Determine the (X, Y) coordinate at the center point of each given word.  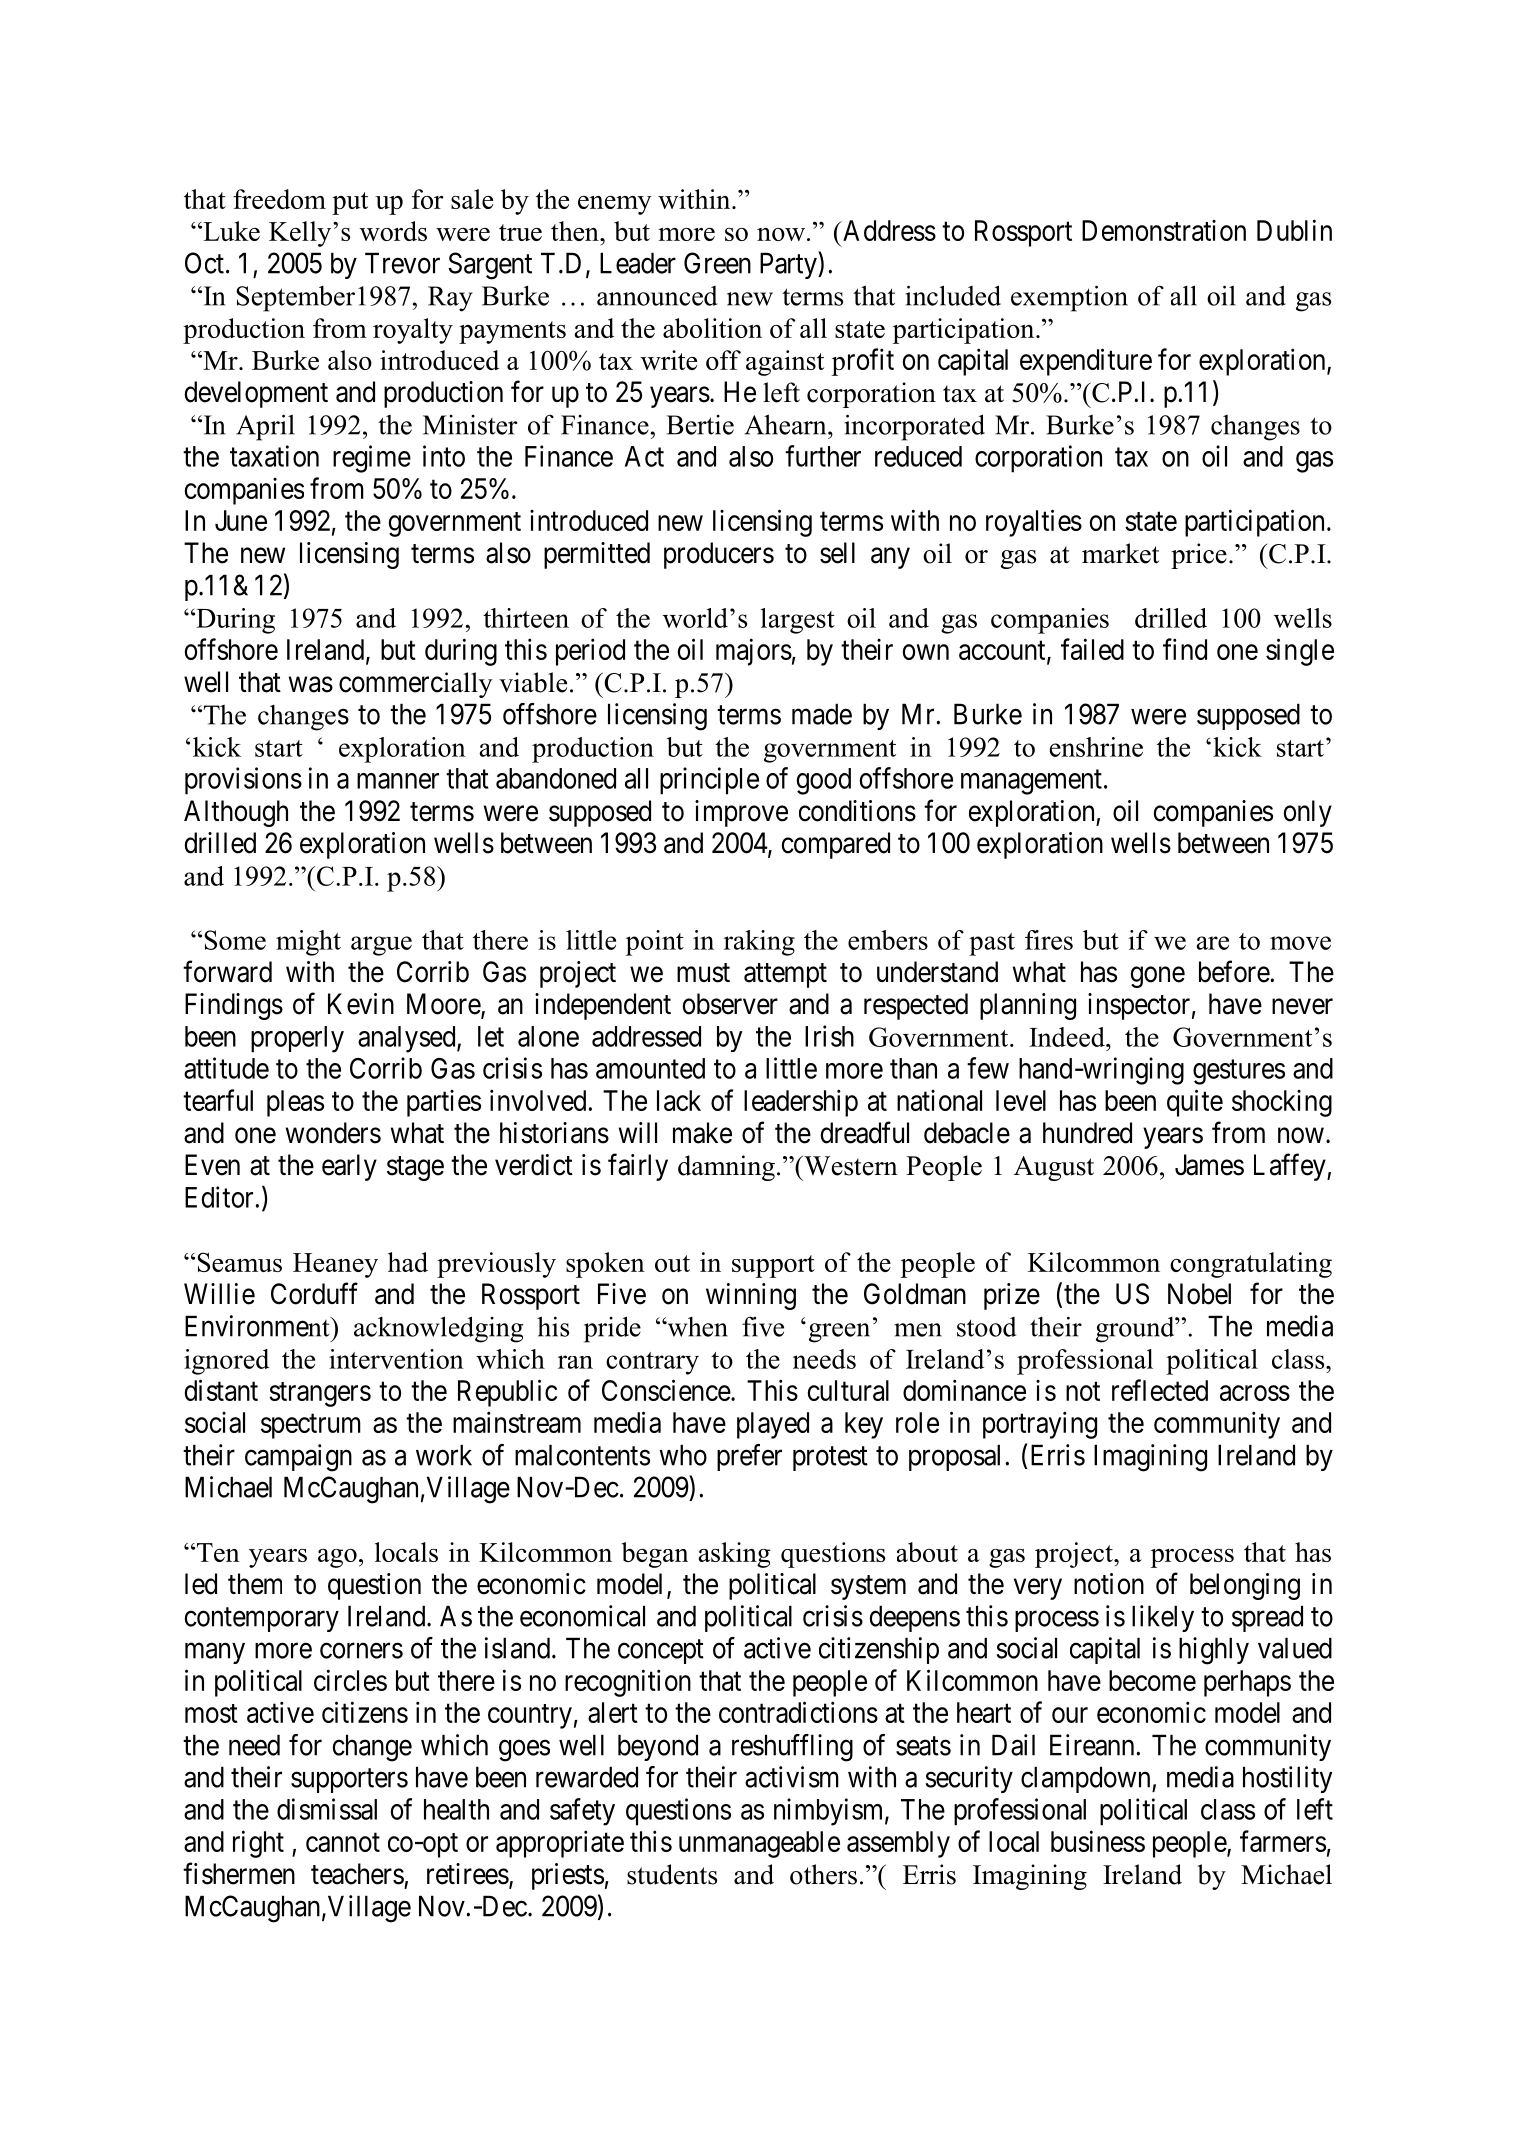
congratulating (1251, 1265)
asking (734, 1555)
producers (719, 555)
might (308, 943)
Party (789, 265)
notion (1109, 1584)
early (349, 1167)
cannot (343, 1842)
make (702, 1133)
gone (1157, 977)
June (241, 520)
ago (337, 1558)
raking (759, 943)
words (393, 231)
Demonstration (1164, 230)
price (1199, 556)
